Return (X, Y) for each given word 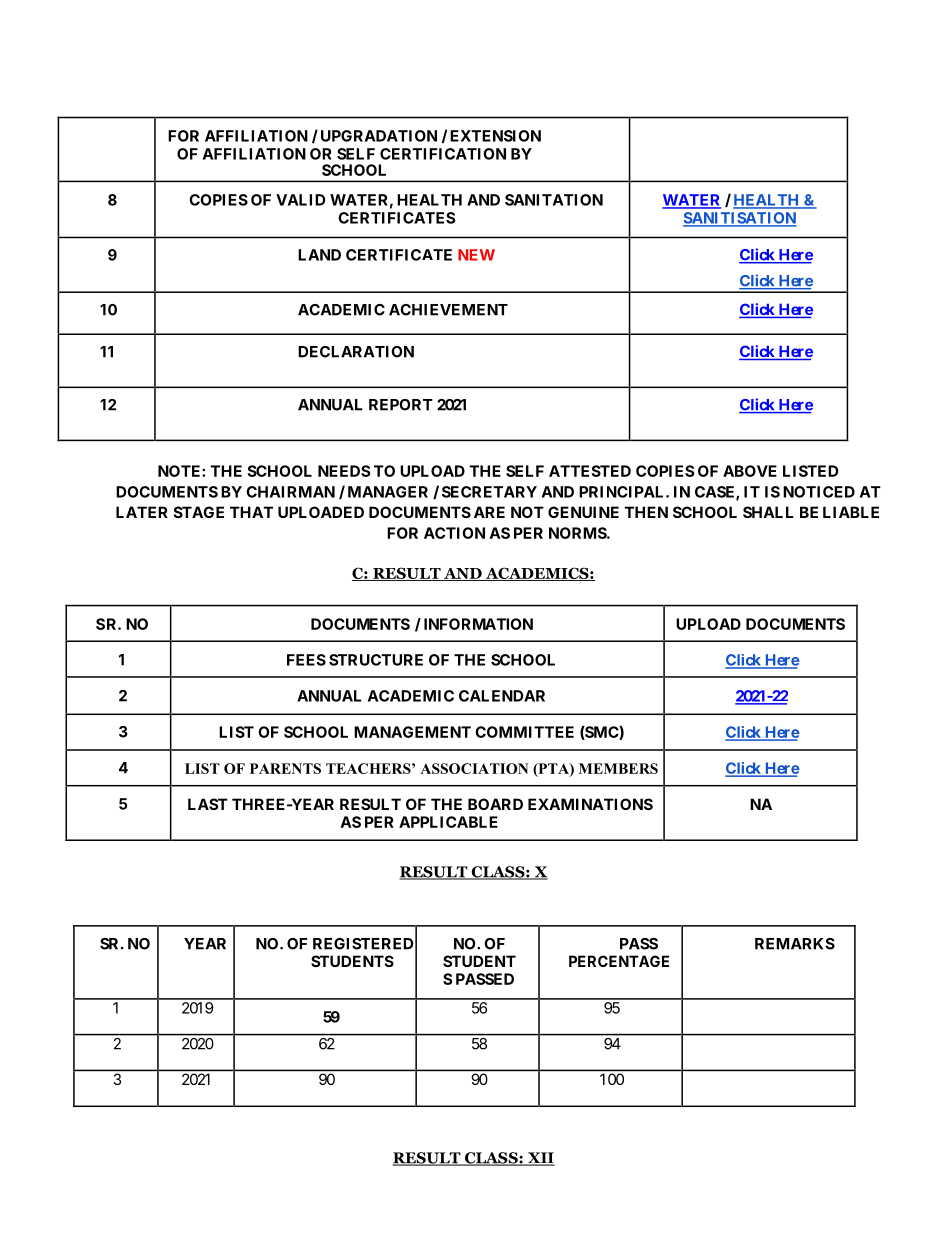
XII (540, 1159)
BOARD (495, 804)
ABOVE (750, 471)
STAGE (199, 512)
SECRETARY (489, 492)
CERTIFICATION (443, 154)
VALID (300, 200)
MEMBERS (618, 768)
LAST (208, 804)
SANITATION (554, 200)
